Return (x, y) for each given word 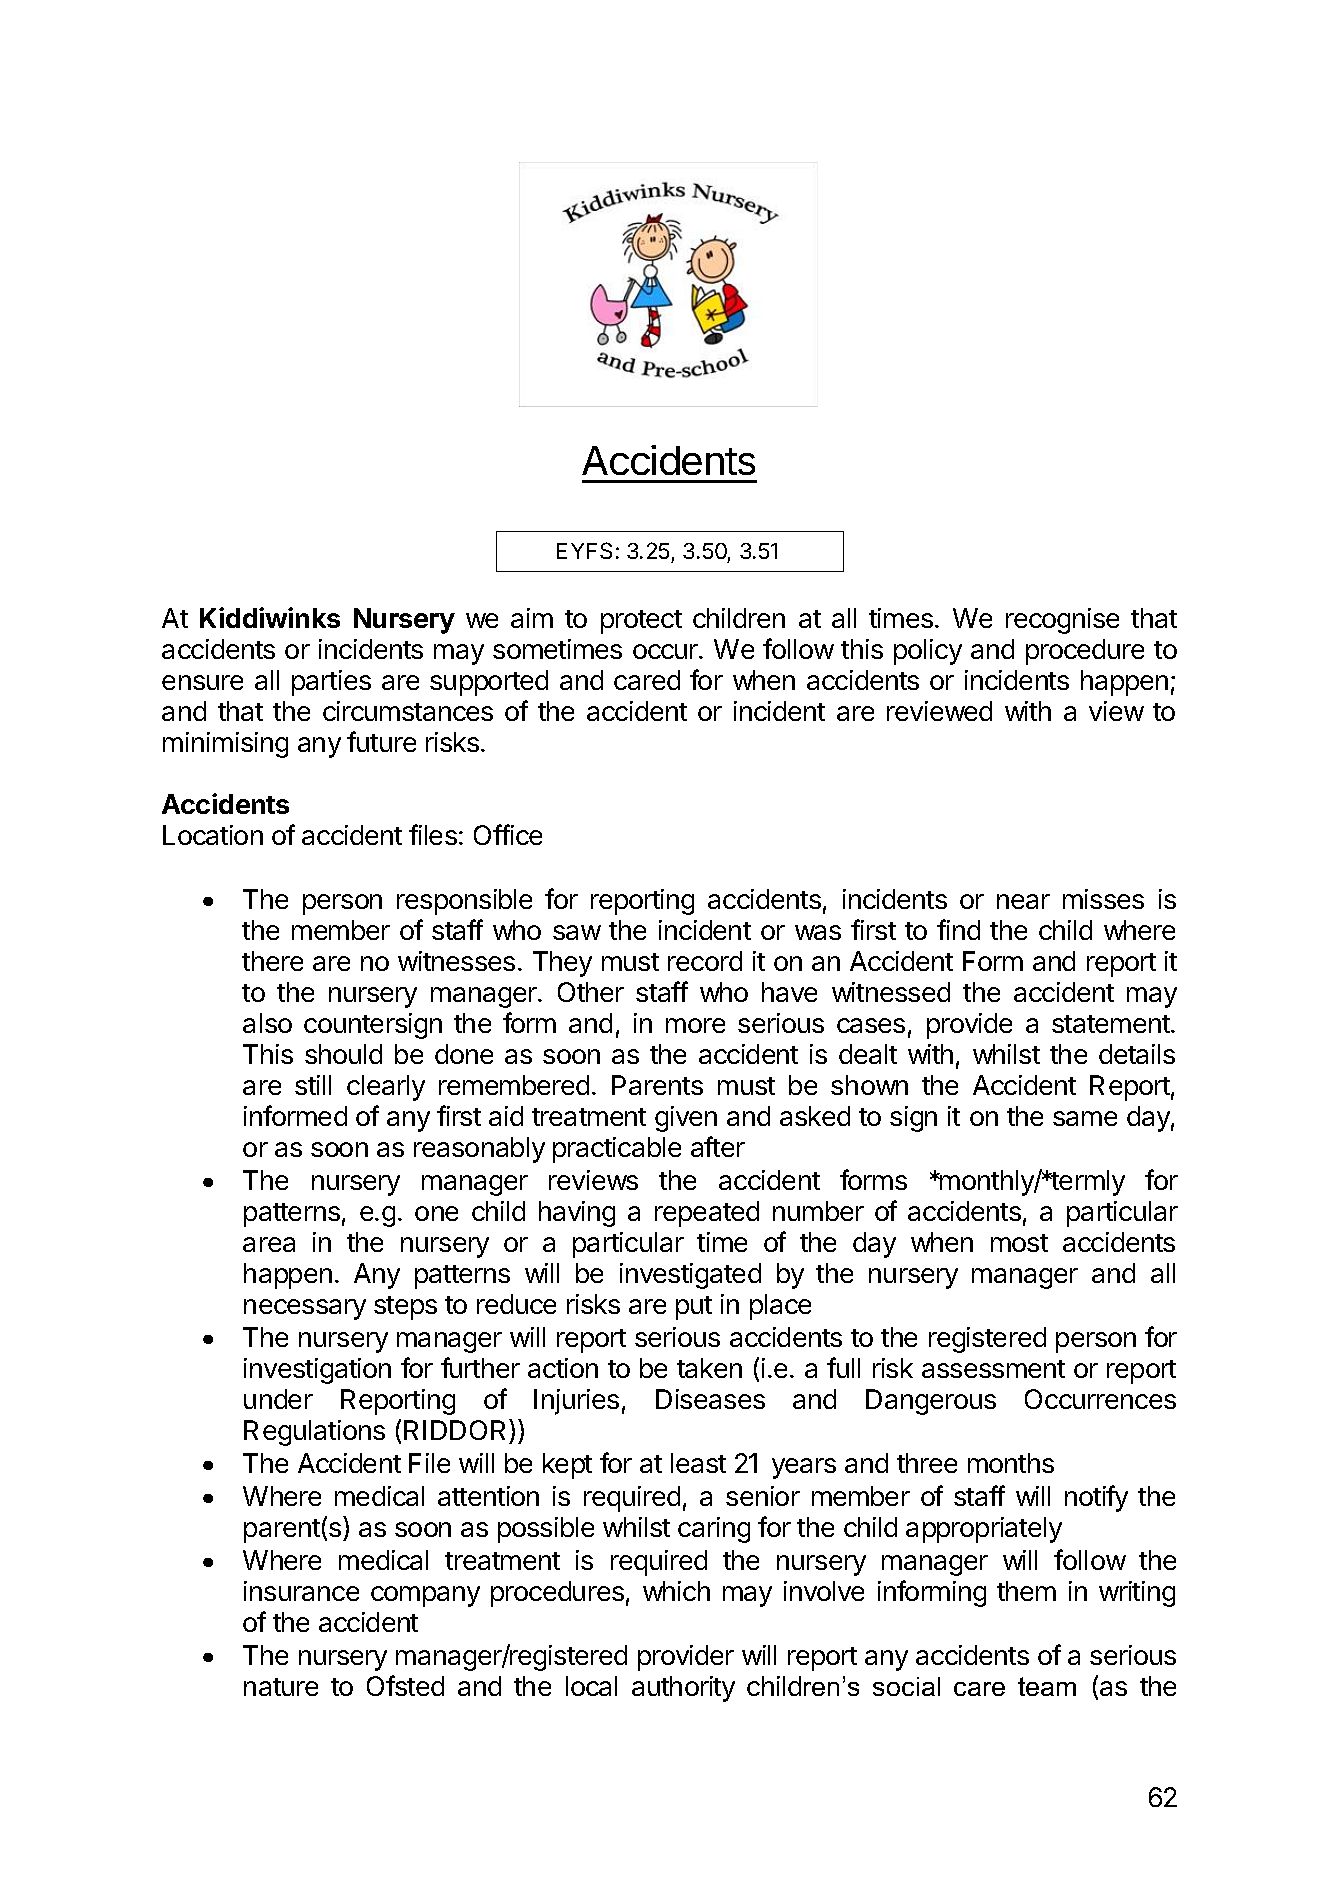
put (694, 1308)
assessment (993, 1369)
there (272, 961)
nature (281, 1687)
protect (641, 622)
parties (331, 683)
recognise (1062, 621)
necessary (305, 1309)
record (705, 961)
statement (1112, 1024)
